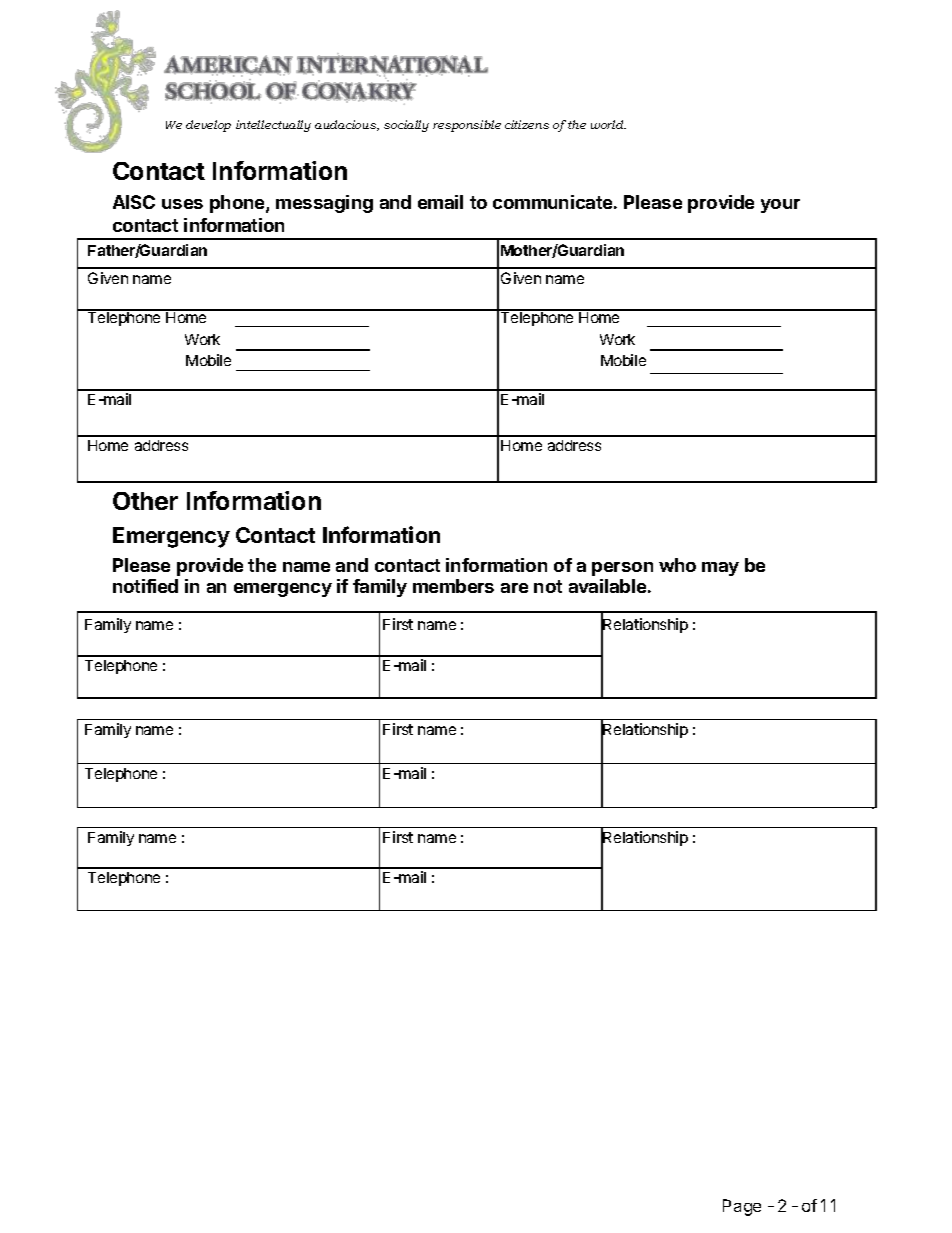 The image size is (952, 1233). Describe the element at coordinates (467, 126) in the image. I see `responsible` at that location.
